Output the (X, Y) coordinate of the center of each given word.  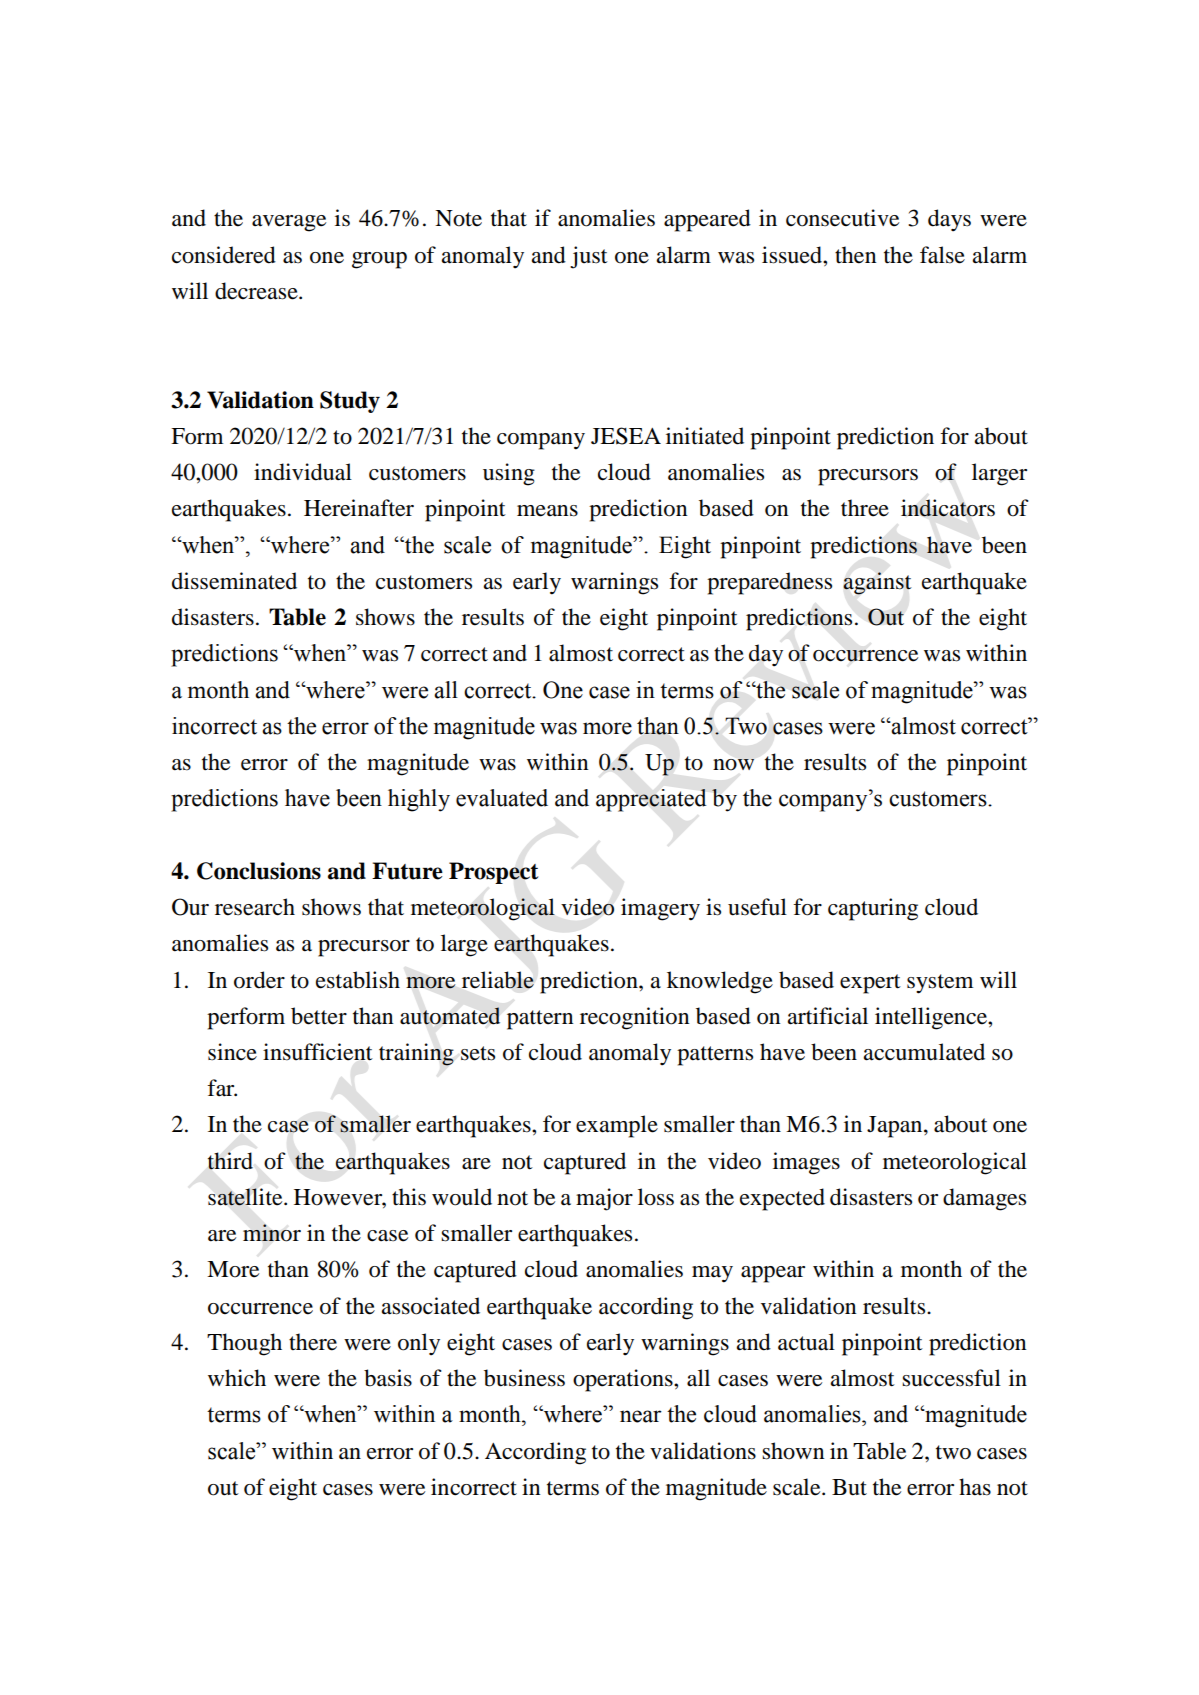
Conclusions (259, 871)
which (237, 1377)
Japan (896, 1127)
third (230, 1161)
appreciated (651, 800)
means (547, 511)
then (856, 255)
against (877, 583)
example (617, 1126)
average (289, 223)
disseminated (234, 581)
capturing (873, 909)
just (589, 257)
